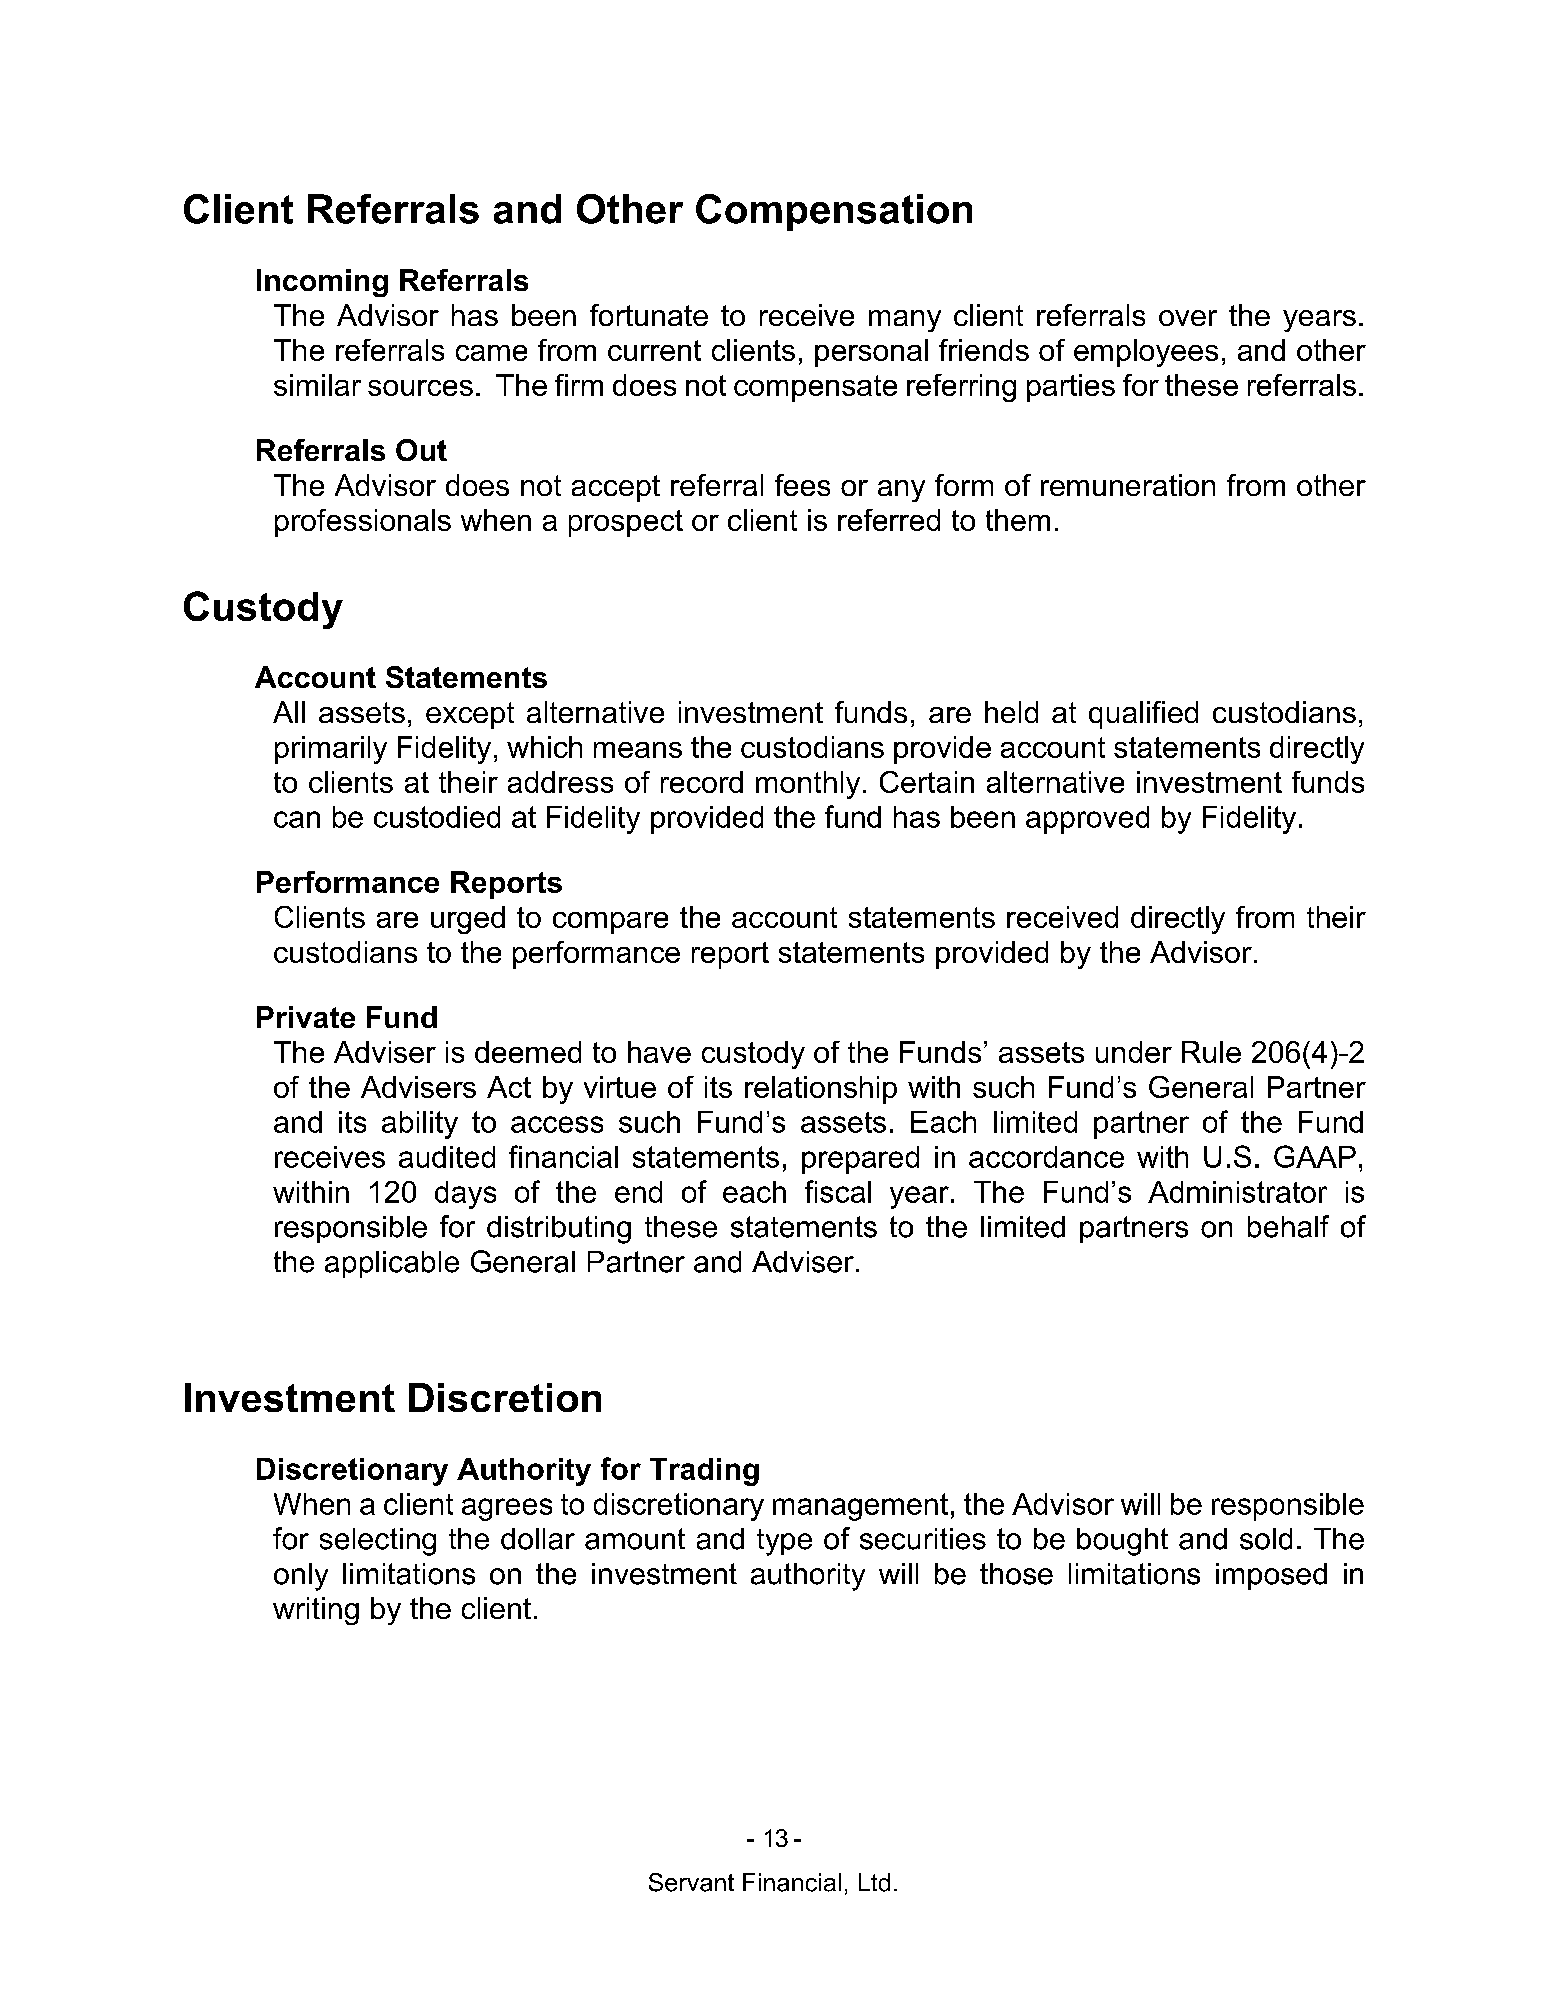 This screenshot has width=1547, height=2003. I want to click on except, so click(470, 715).
